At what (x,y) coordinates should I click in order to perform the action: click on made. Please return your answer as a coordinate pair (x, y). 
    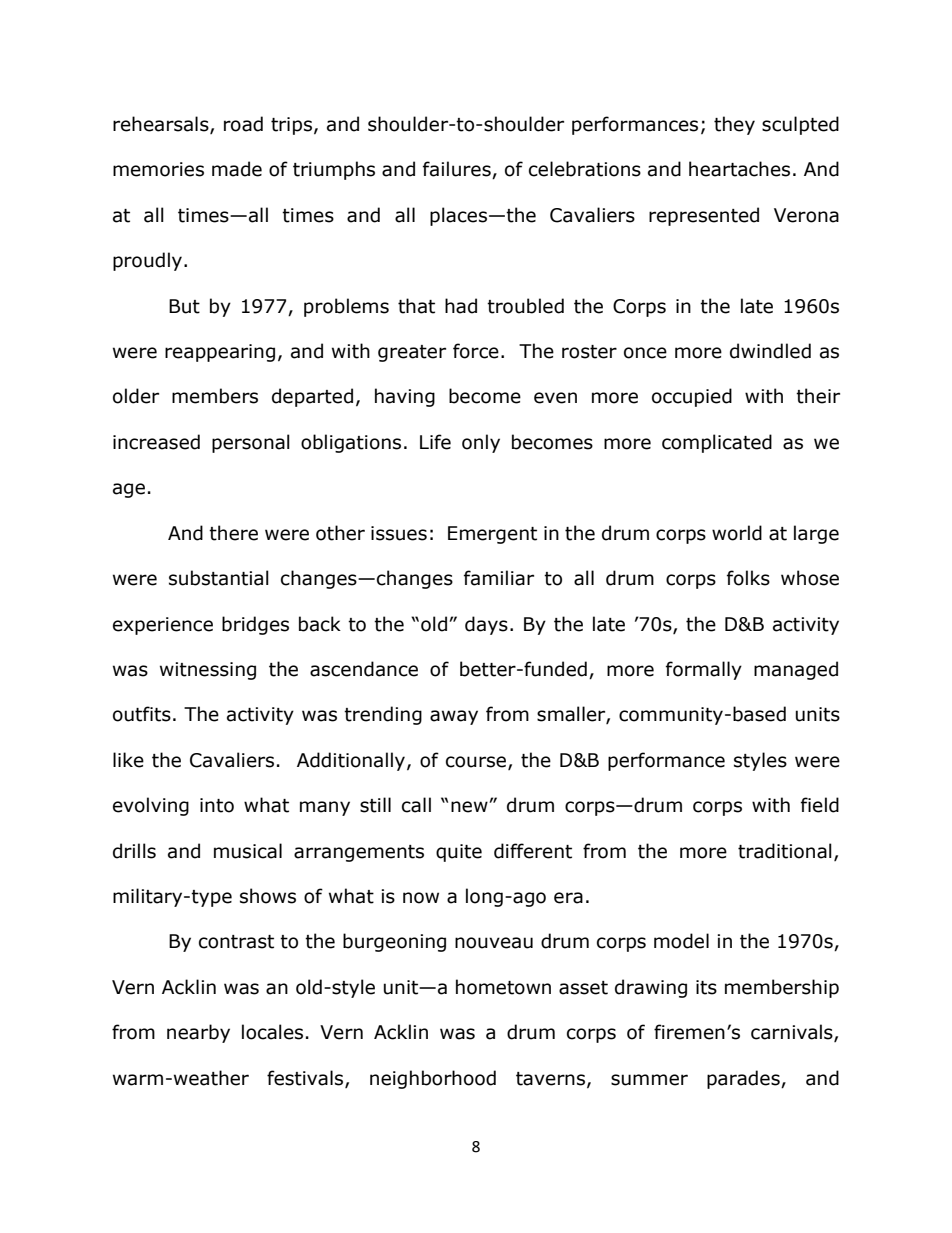
    Looking at the image, I should click on (237, 169).
